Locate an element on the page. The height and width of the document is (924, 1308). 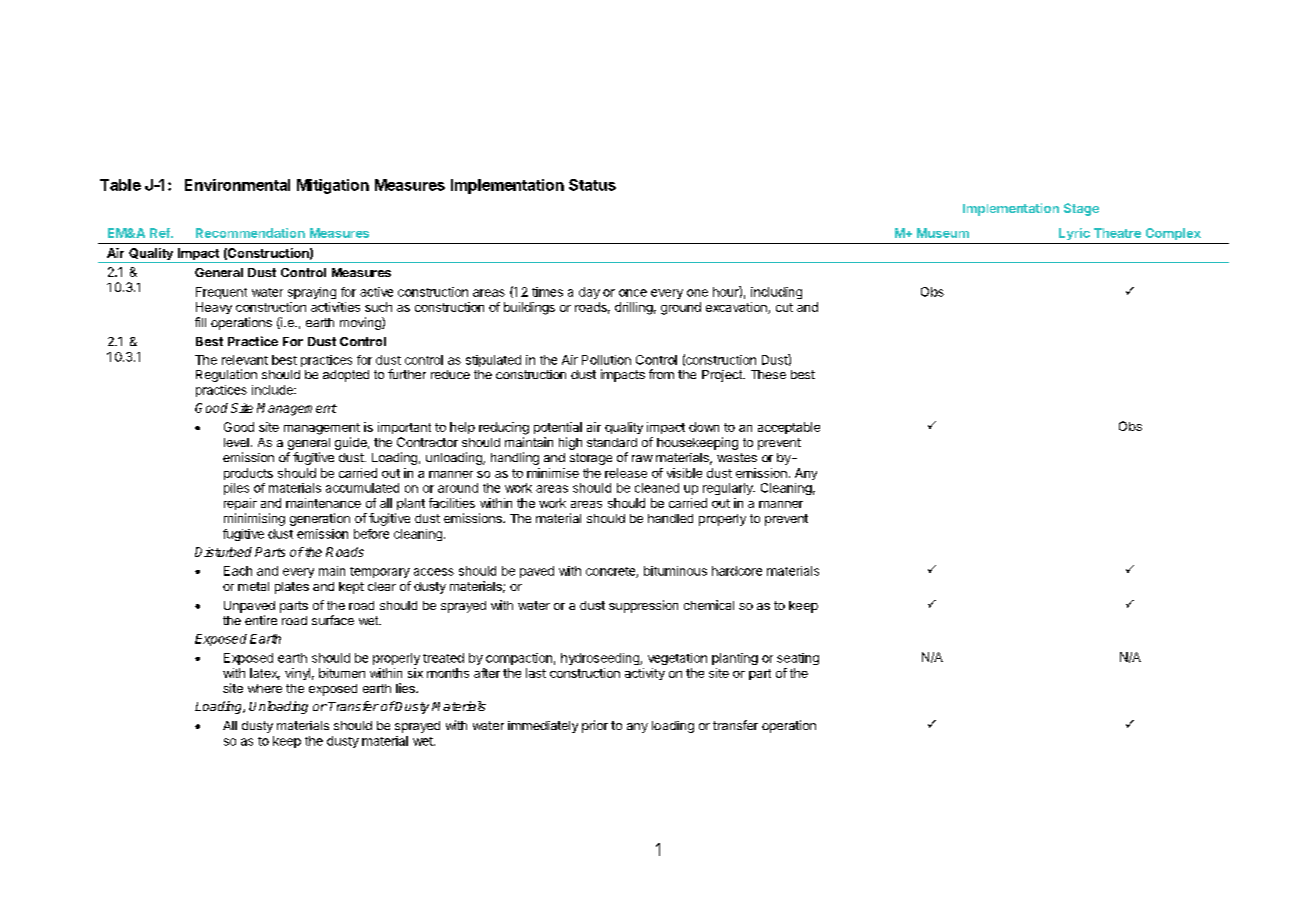
where is located at coordinates (265, 688).
